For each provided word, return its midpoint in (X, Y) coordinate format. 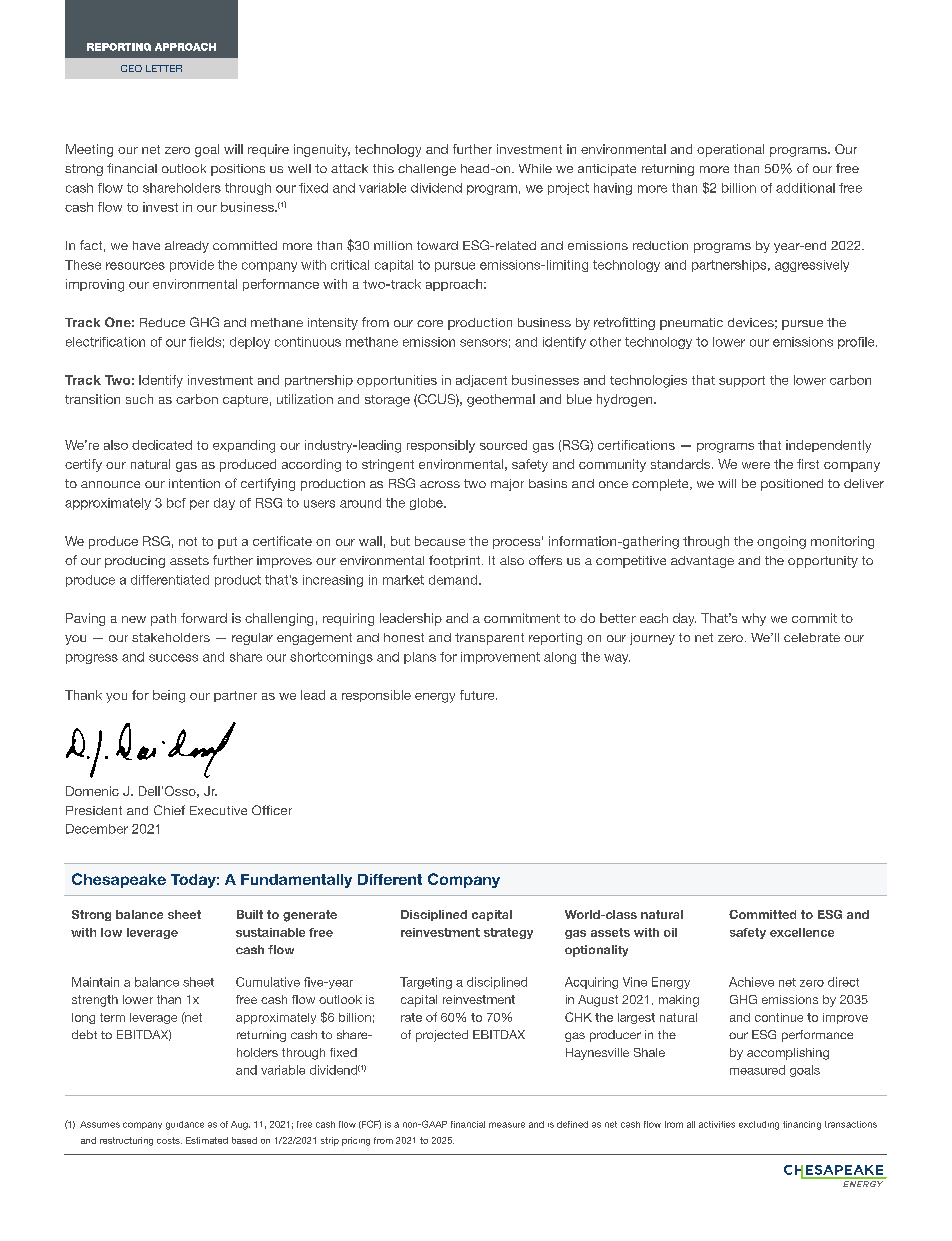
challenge (427, 170)
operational (730, 150)
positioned (792, 485)
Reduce (162, 322)
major (507, 485)
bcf (176, 503)
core (430, 323)
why (754, 619)
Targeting (426, 983)
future (478, 695)
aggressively (812, 266)
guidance (185, 1125)
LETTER (164, 68)
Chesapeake (119, 880)
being (169, 696)
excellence (802, 932)
